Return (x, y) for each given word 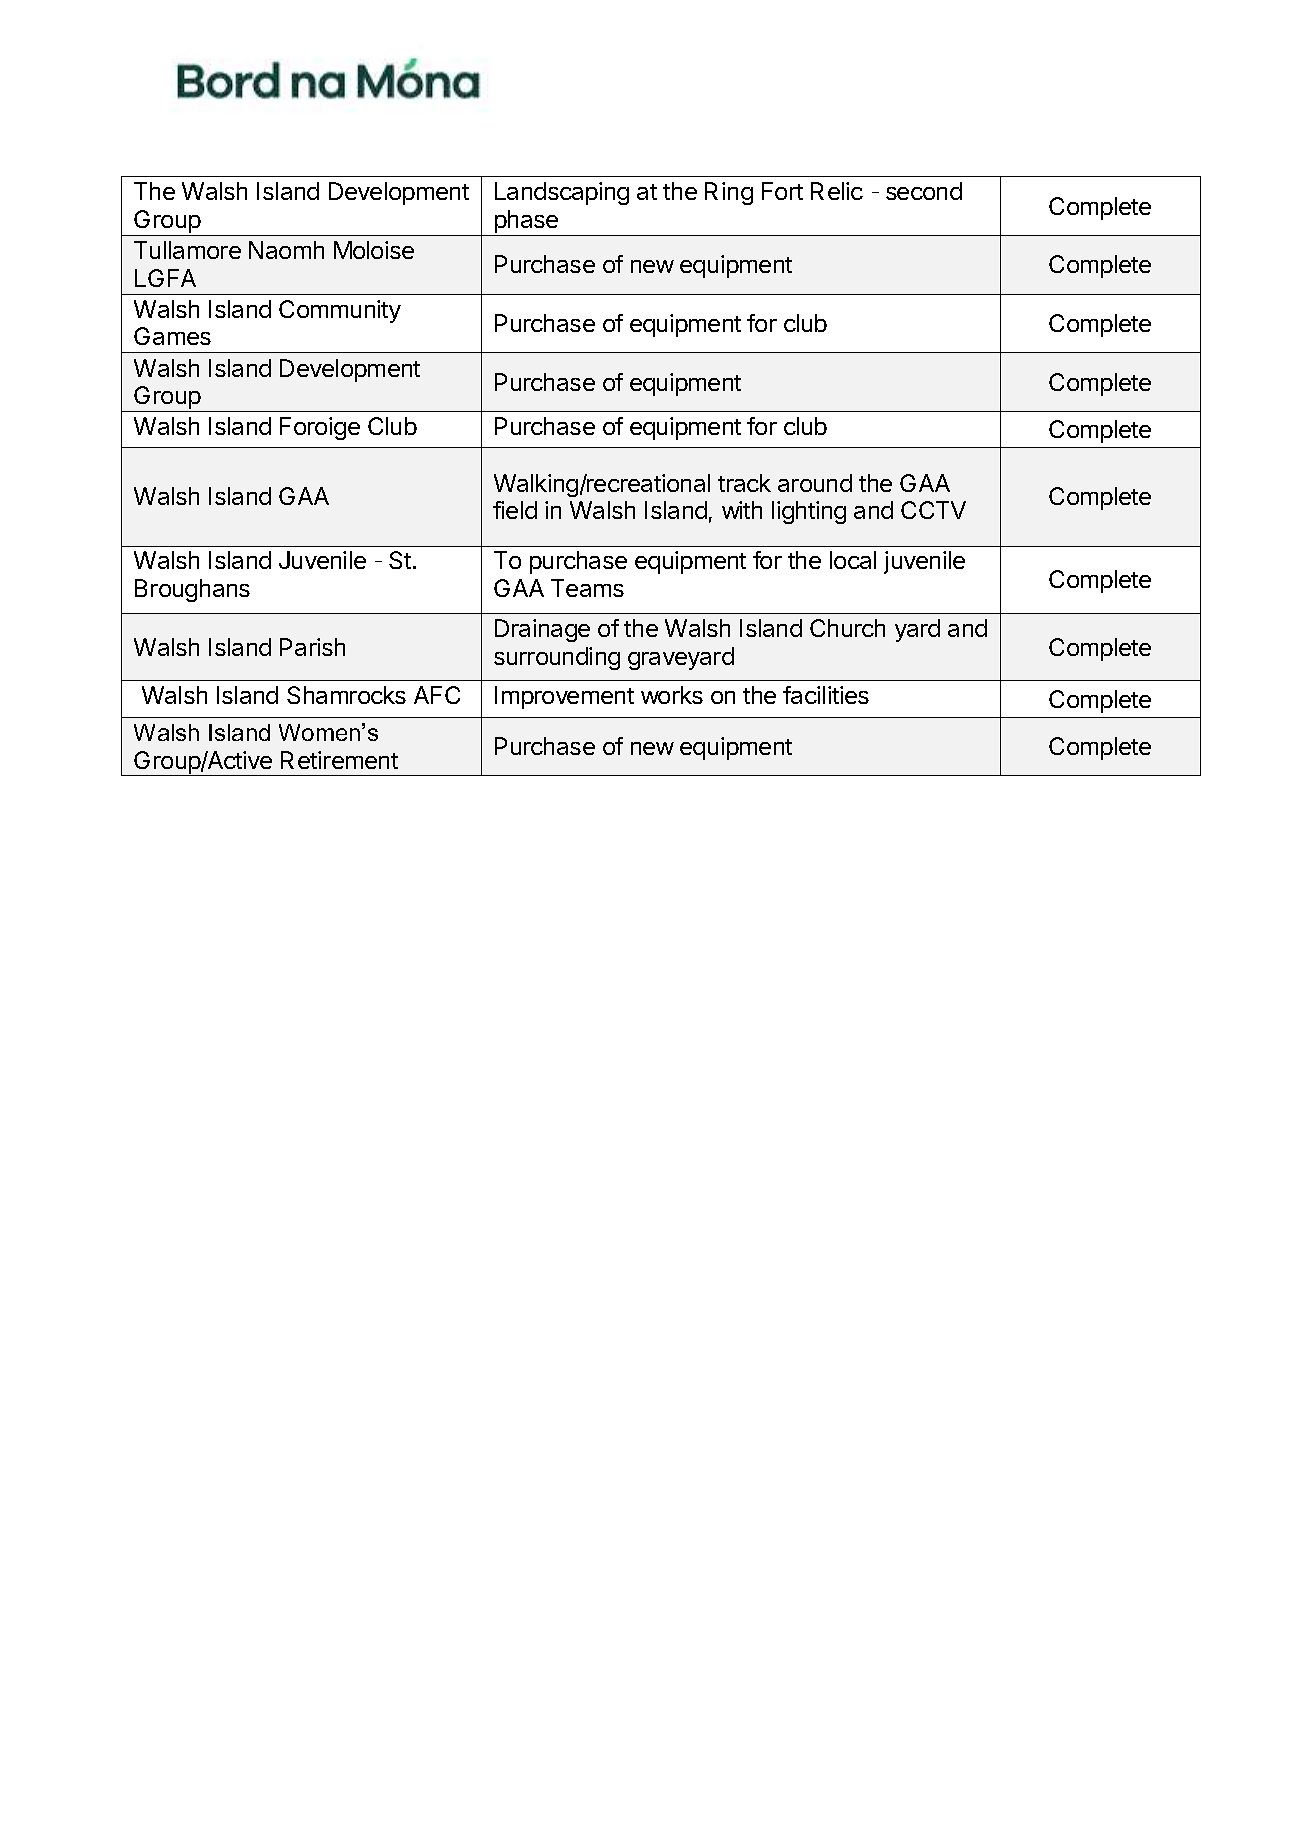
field (515, 510)
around (815, 483)
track (744, 483)
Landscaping (562, 193)
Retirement (339, 760)
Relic (837, 191)
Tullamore (187, 250)
